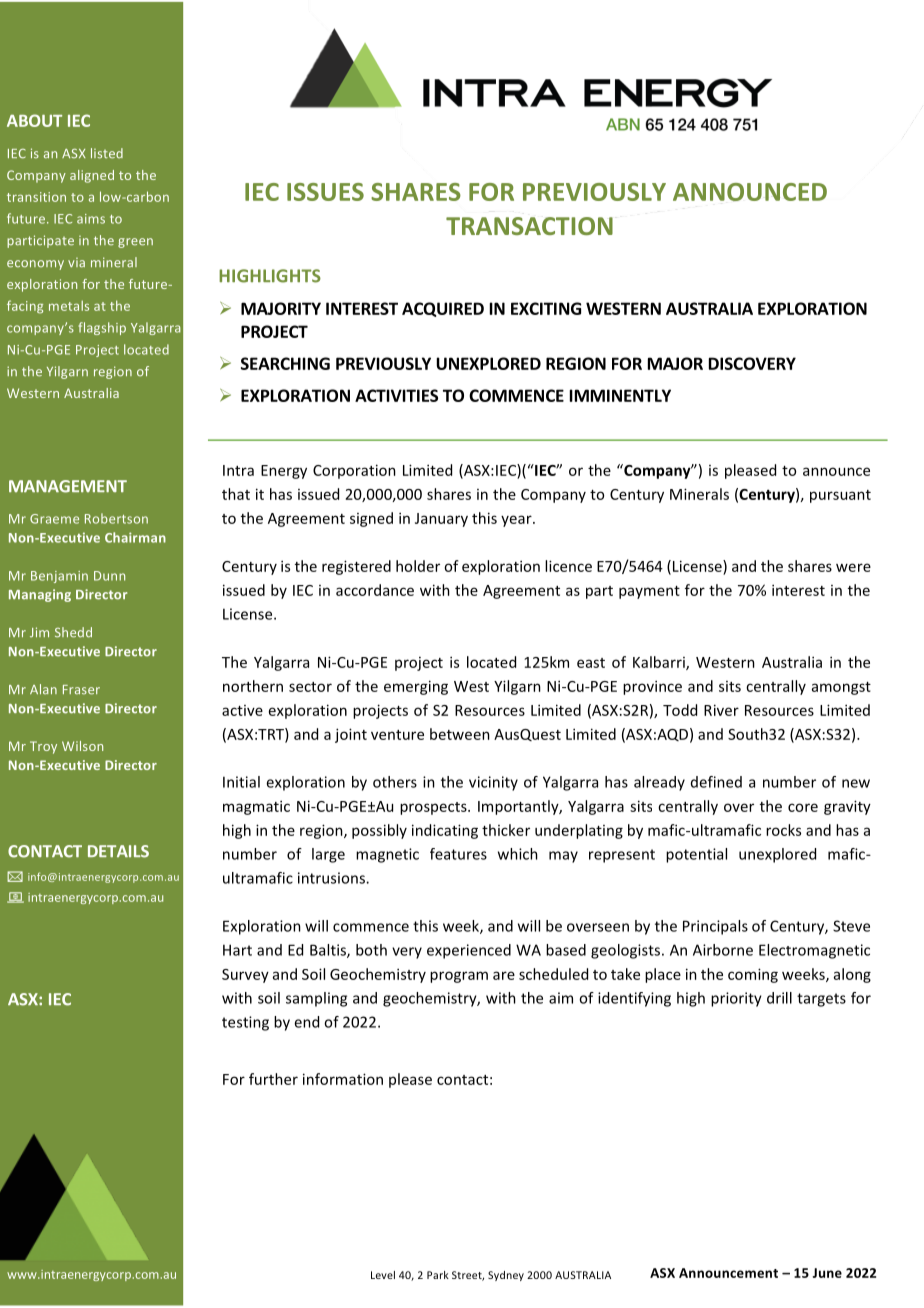  What do you see at coordinates (107, 153) in the screenshot?
I see `listed` at bounding box center [107, 153].
